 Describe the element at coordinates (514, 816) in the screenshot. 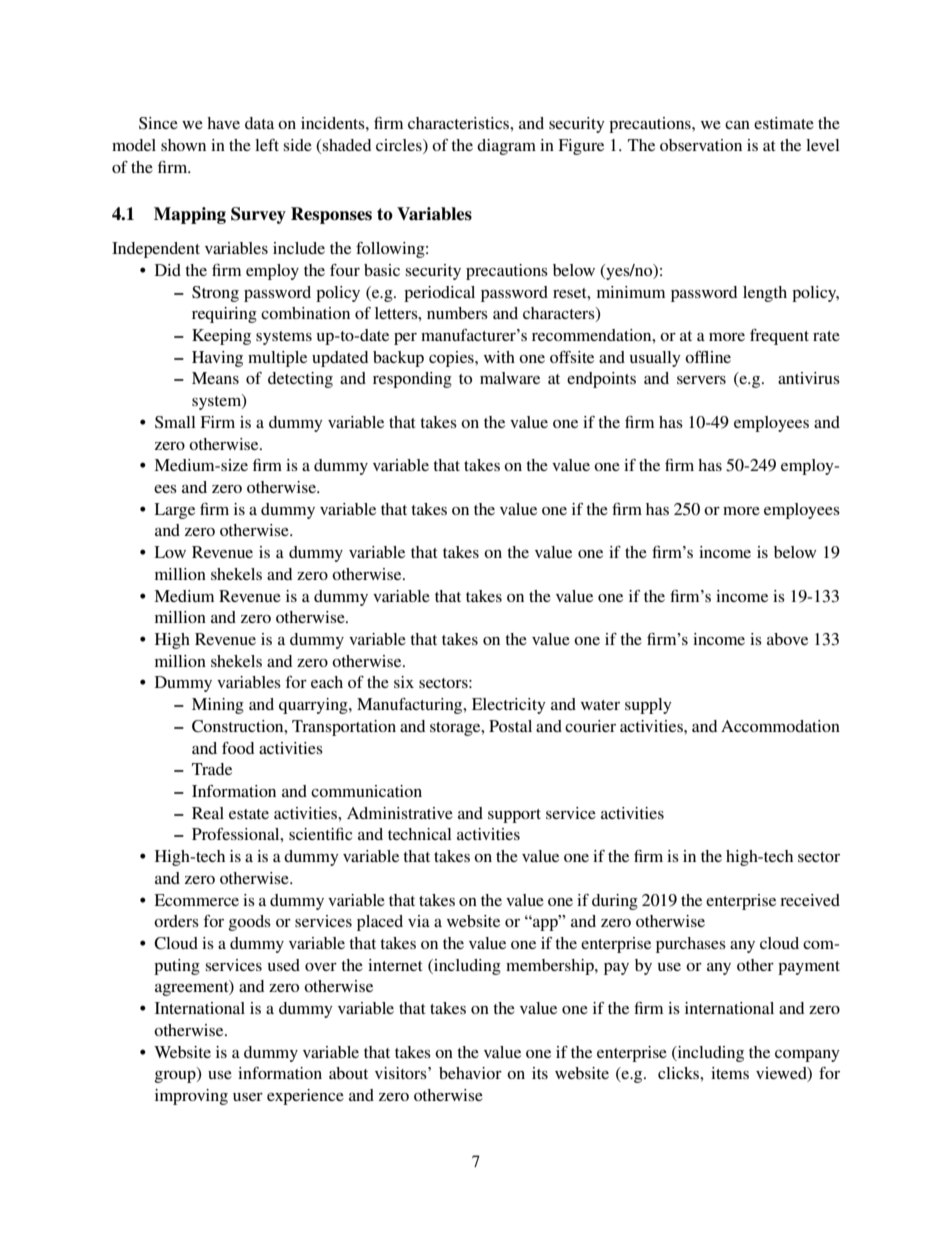

I see `support` at that location.
